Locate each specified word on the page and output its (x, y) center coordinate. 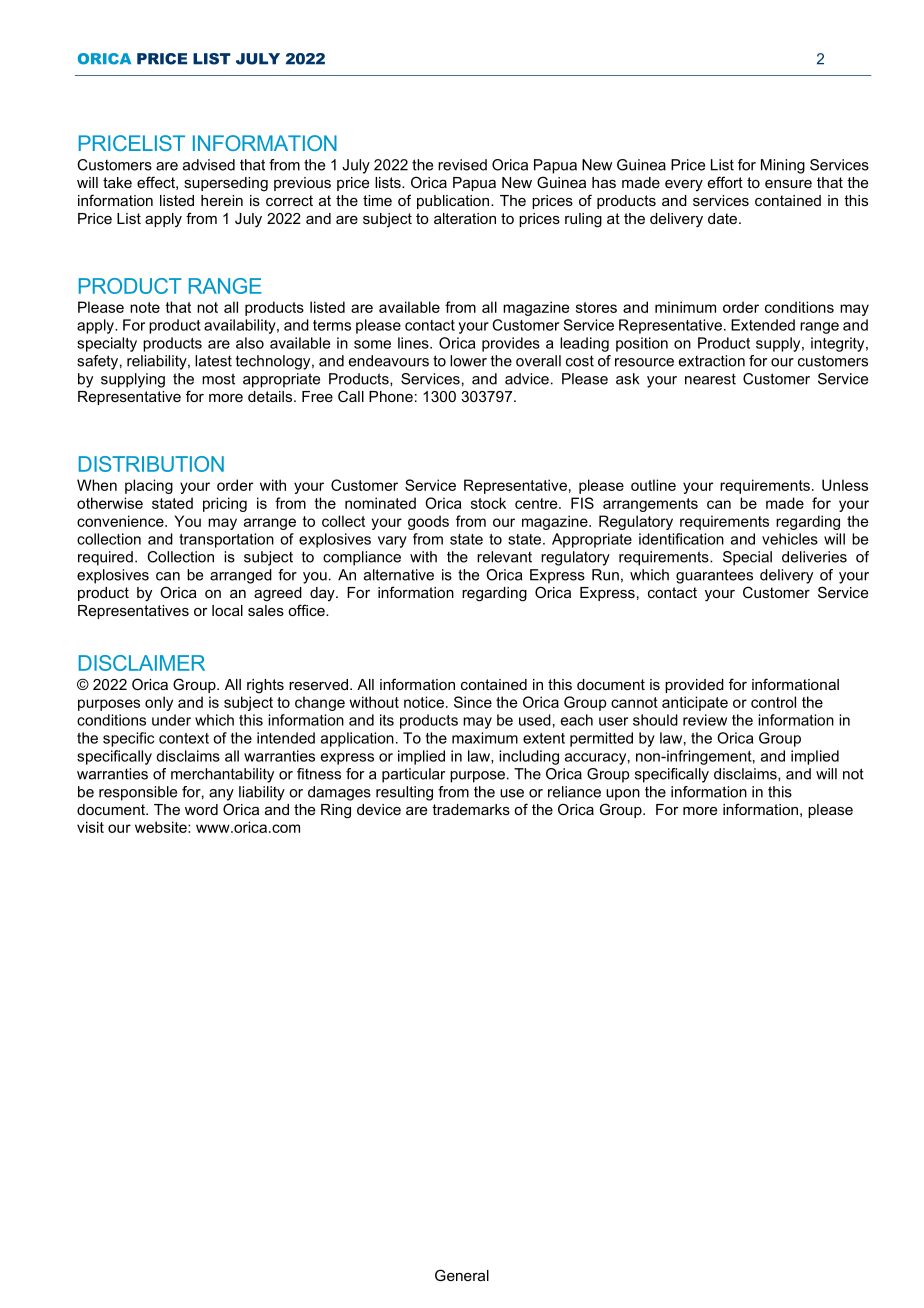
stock (488, 503)
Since (473, 702)
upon (623, 795)
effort (725, 182)
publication (453, 202)
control (773, 702)
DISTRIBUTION (151, 464)
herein (222, 200)
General (462, 1275)
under (171, 720)
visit (90, 827)
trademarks (471, 809)
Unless (845, 485)
